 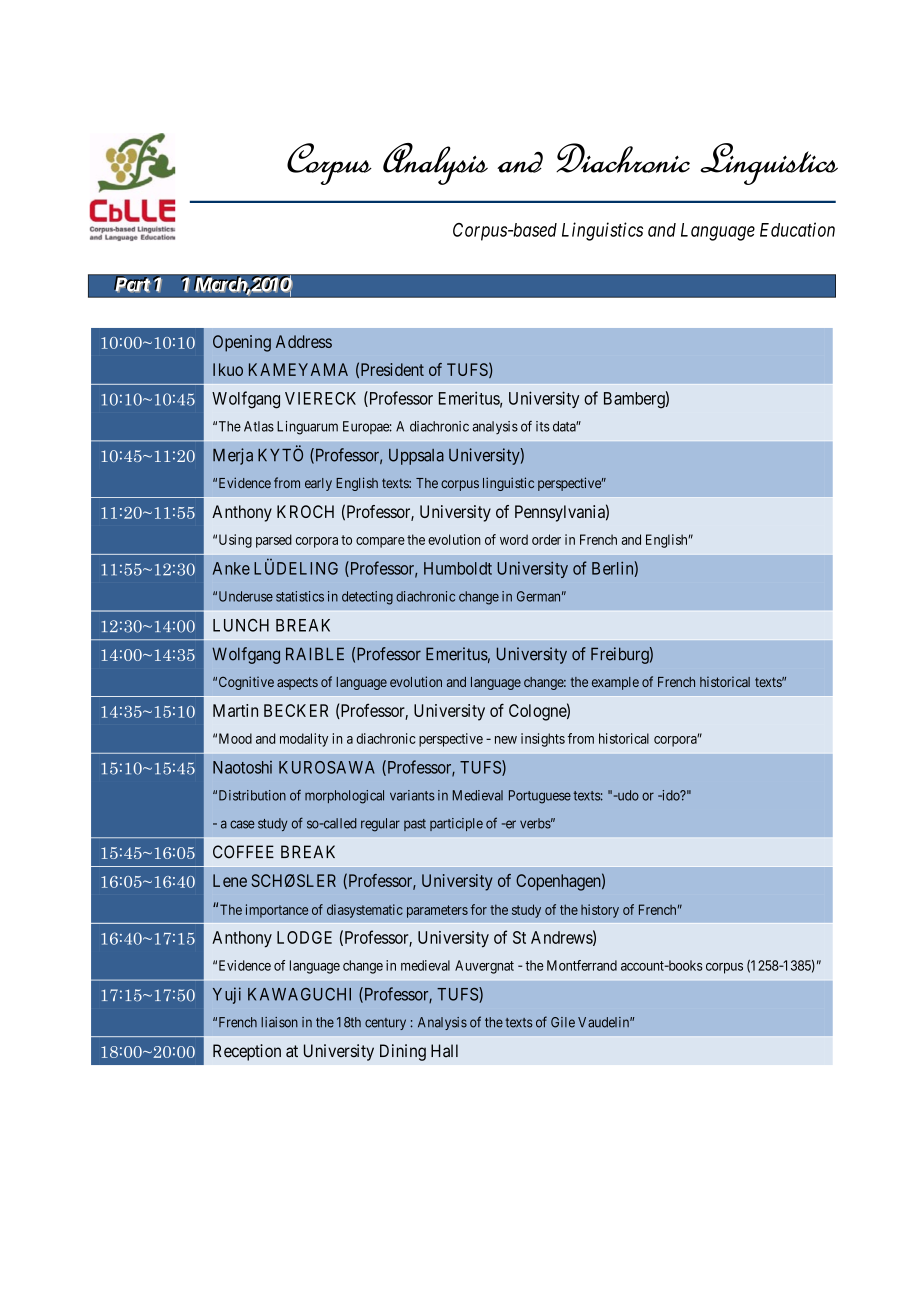 I want to click on its, so click(x=543, y=426).
